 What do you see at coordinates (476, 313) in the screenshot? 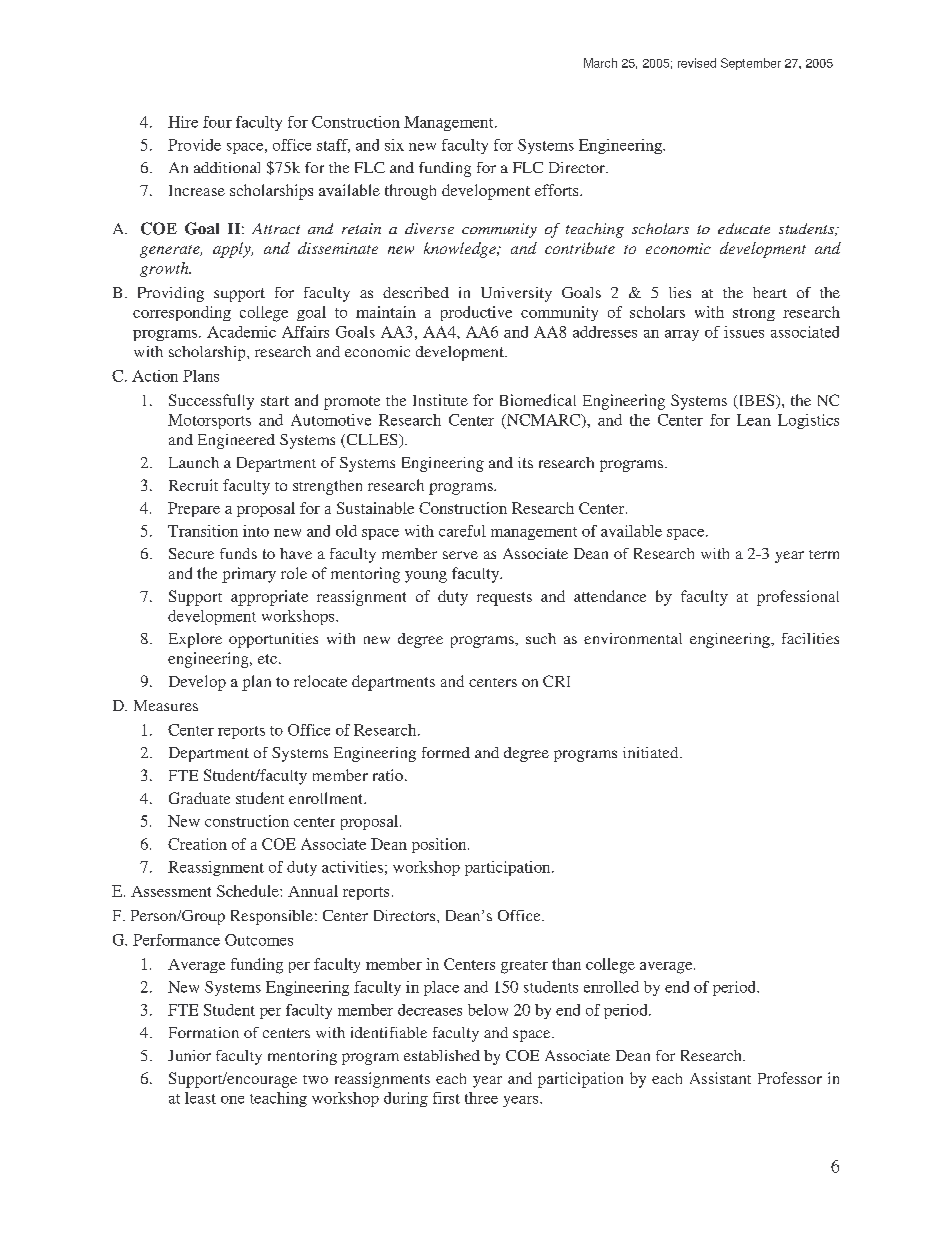
I see `productive` at bounding box center [476, 313].
